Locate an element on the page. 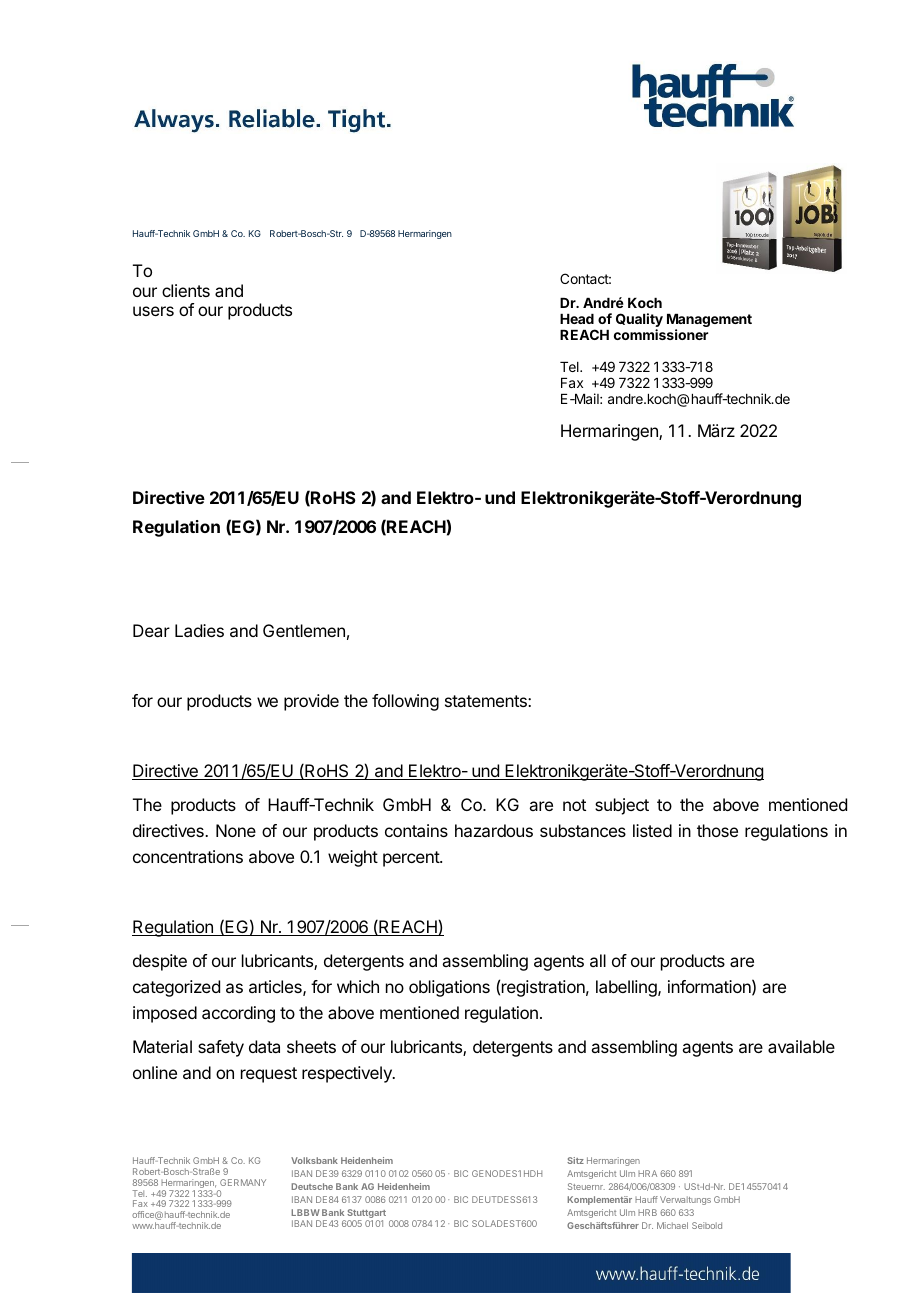  GERMANY is located at coordinates (243, 1182).
